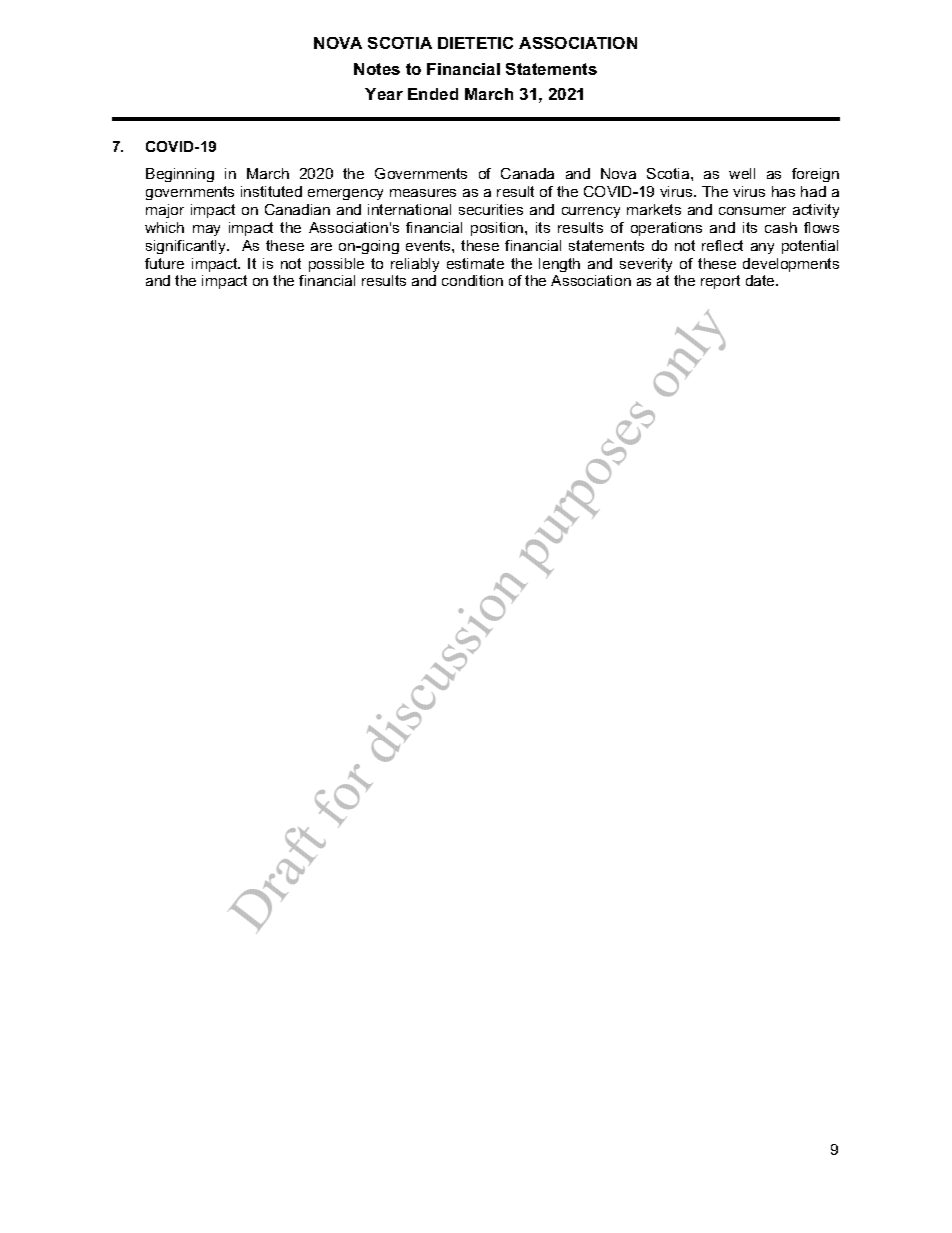 The image size is (952, 1233). I want to click on Year, so click(384, 94).
